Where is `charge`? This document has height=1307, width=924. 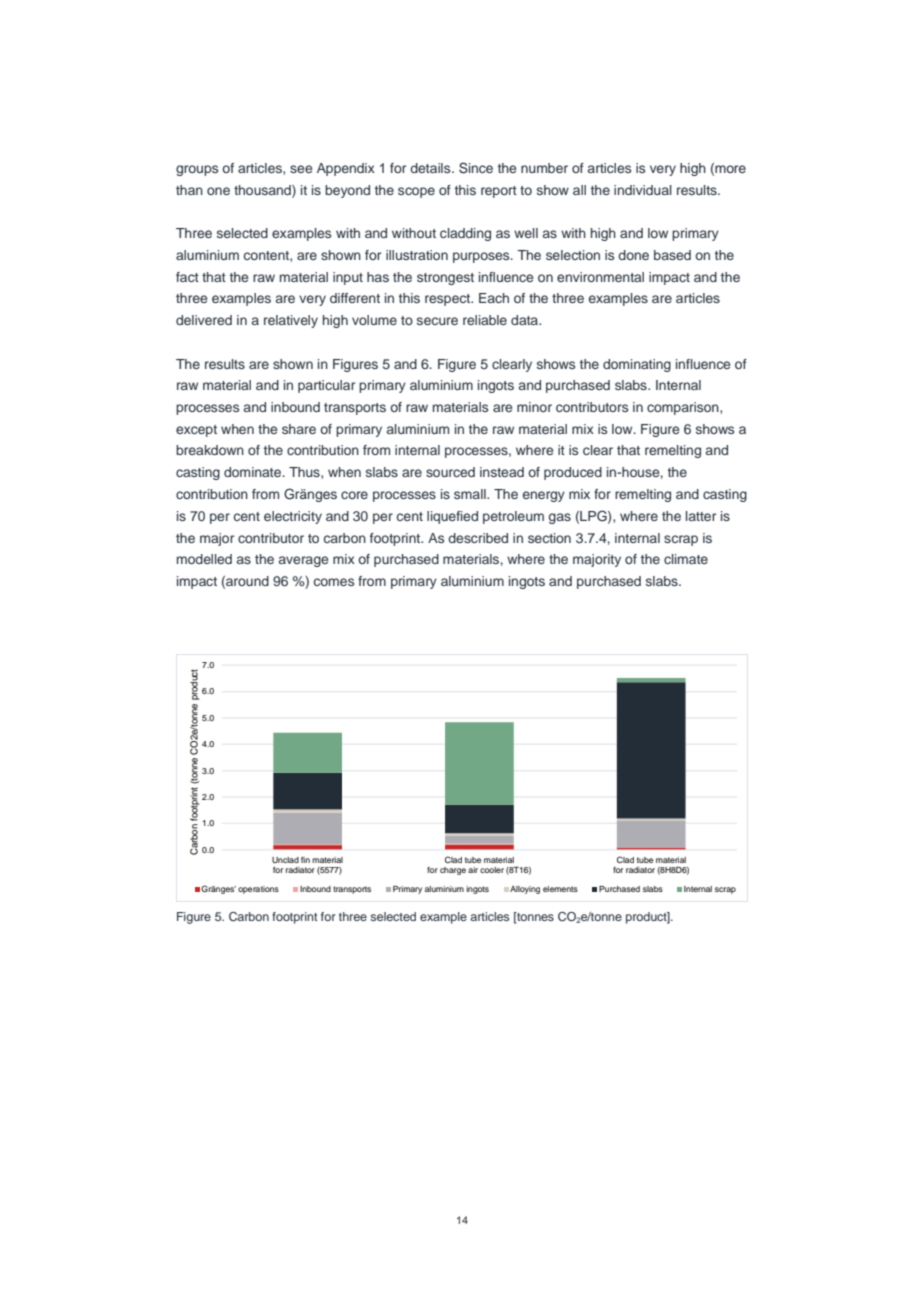 charge is located at coordinates (453, 871).
